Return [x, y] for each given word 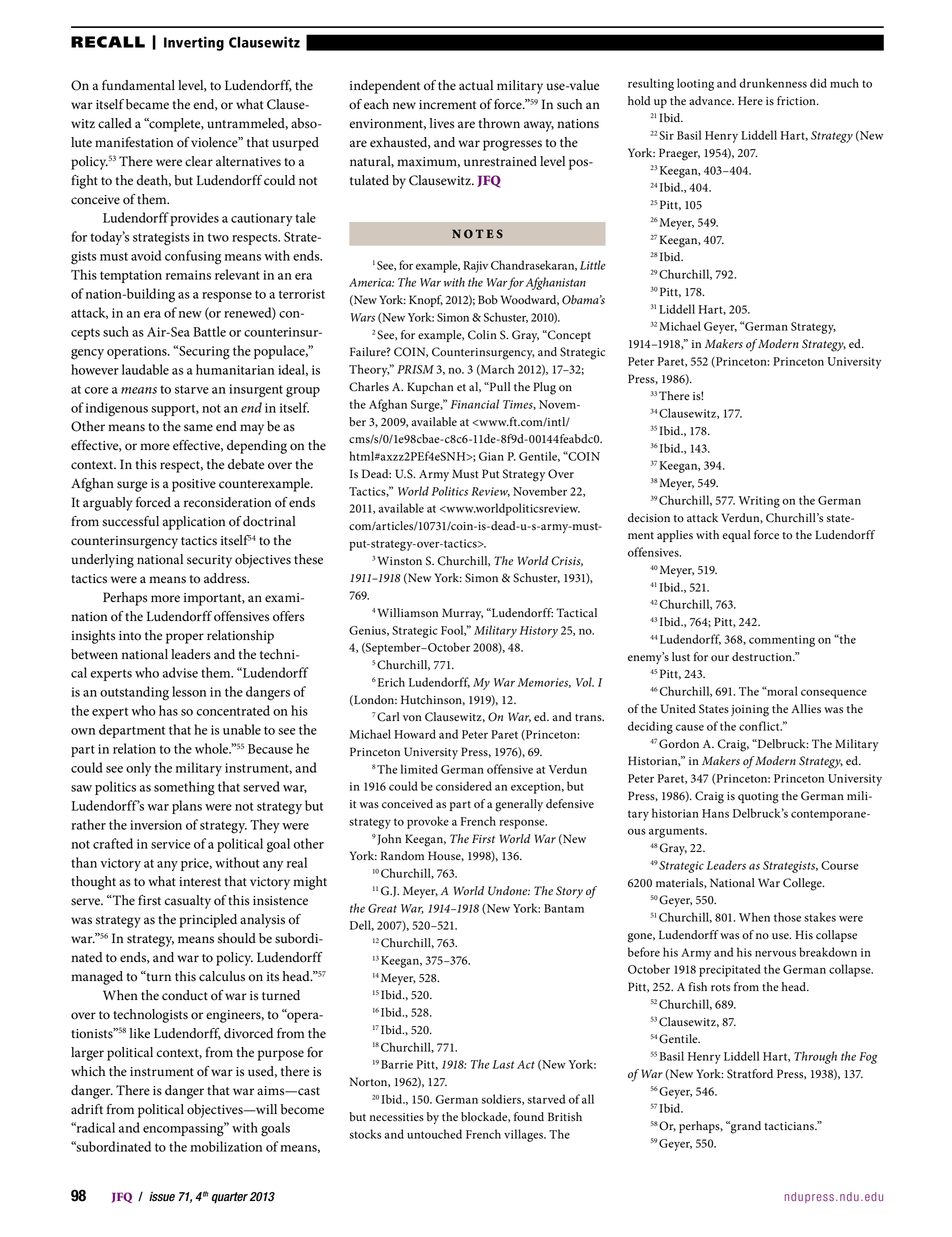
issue [162, 1197]
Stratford [750, 1074]
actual [476, 85]
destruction [763, 657]
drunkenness [773, 83]
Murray [462, 614]
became [147, 104]
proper [185, 638]
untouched [434, 1134]
